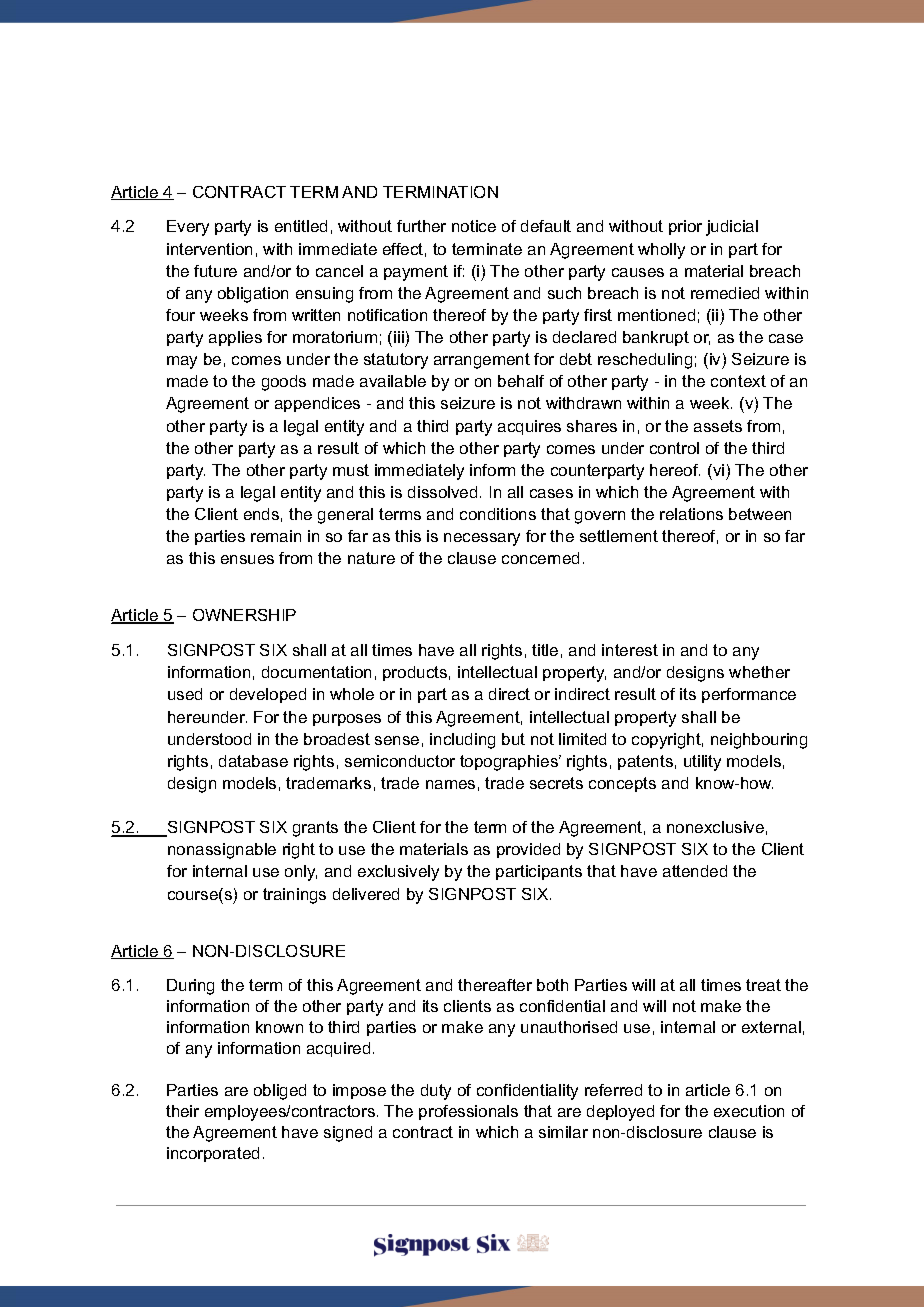 This page has height=1307, width=924. What do you see at coordinates (294, 896) in the page?
I see `trainings` at bounding box center [294, 896].
